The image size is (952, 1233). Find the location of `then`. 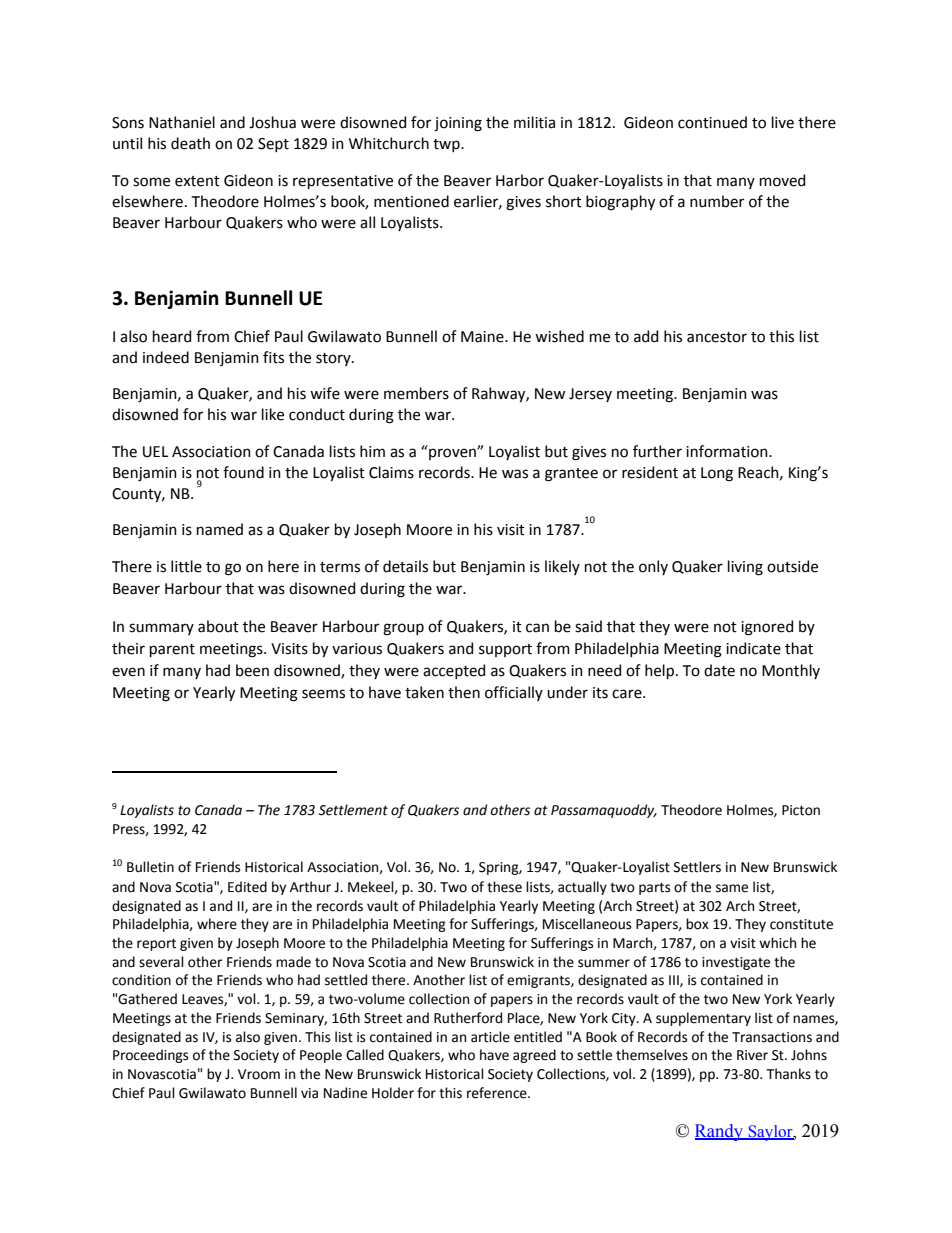

then is located at coordinates (464, 692).
